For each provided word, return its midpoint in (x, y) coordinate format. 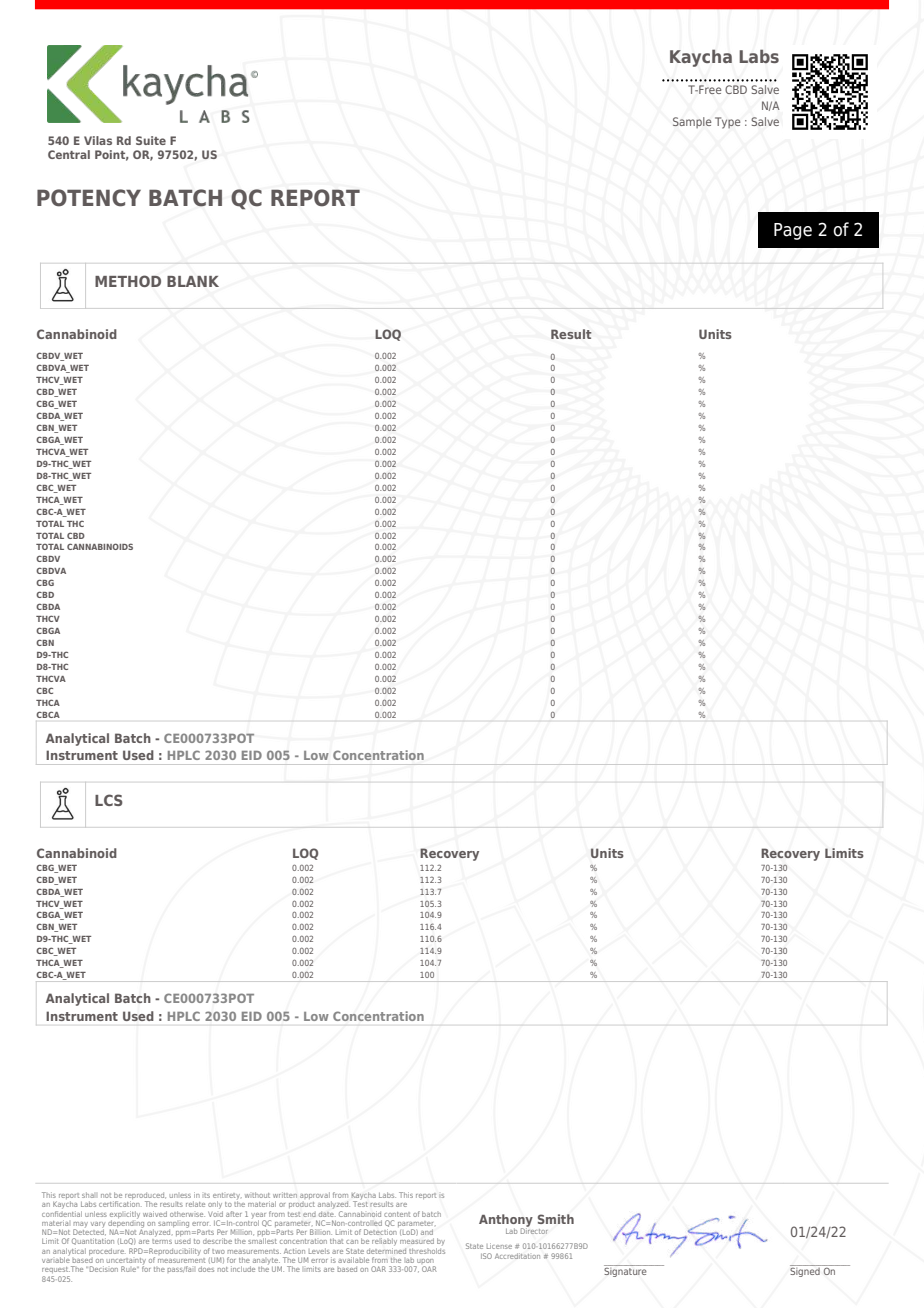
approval (316, 1197)
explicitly (124, 1214)
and (427, 1232)
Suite (151, 140)
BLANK (193, 281)
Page (793, 231)
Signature (626, 1271)
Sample (692, 122)
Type (728, 123)
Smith (556, 1219)
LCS (109, 800)
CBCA (48, 715)
